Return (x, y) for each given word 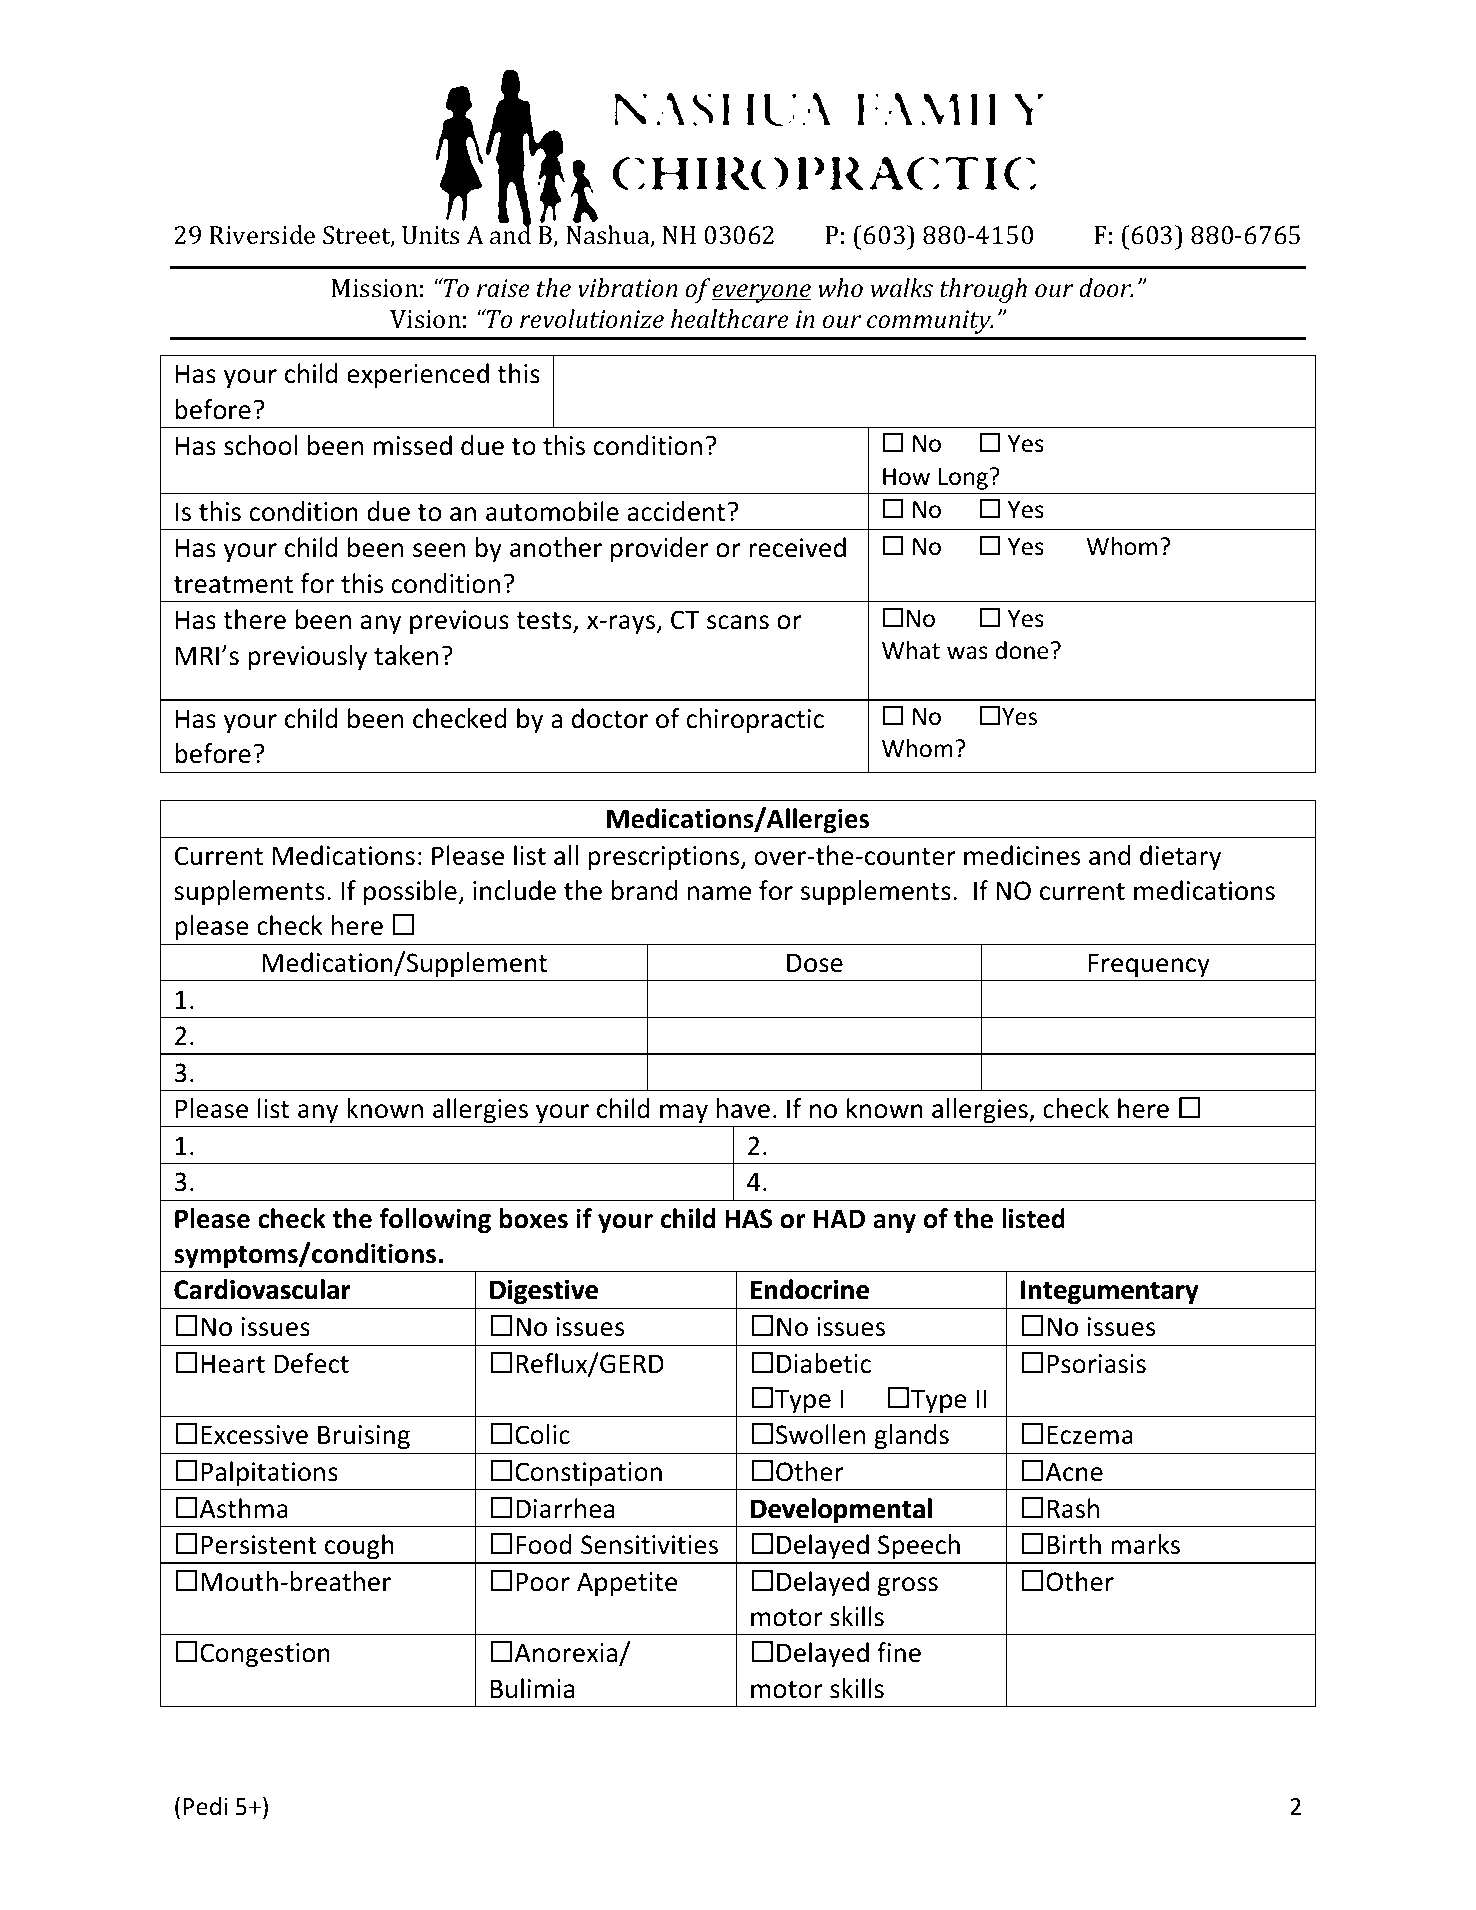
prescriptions (665, 858)
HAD (839, 1218)
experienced (418, 375)
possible (411, 892)
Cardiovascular (262, 1289)
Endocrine (810, 1289)
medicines (1022, 855)
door (1106, 288)
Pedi (205, 1806)
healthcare (730, 319)
